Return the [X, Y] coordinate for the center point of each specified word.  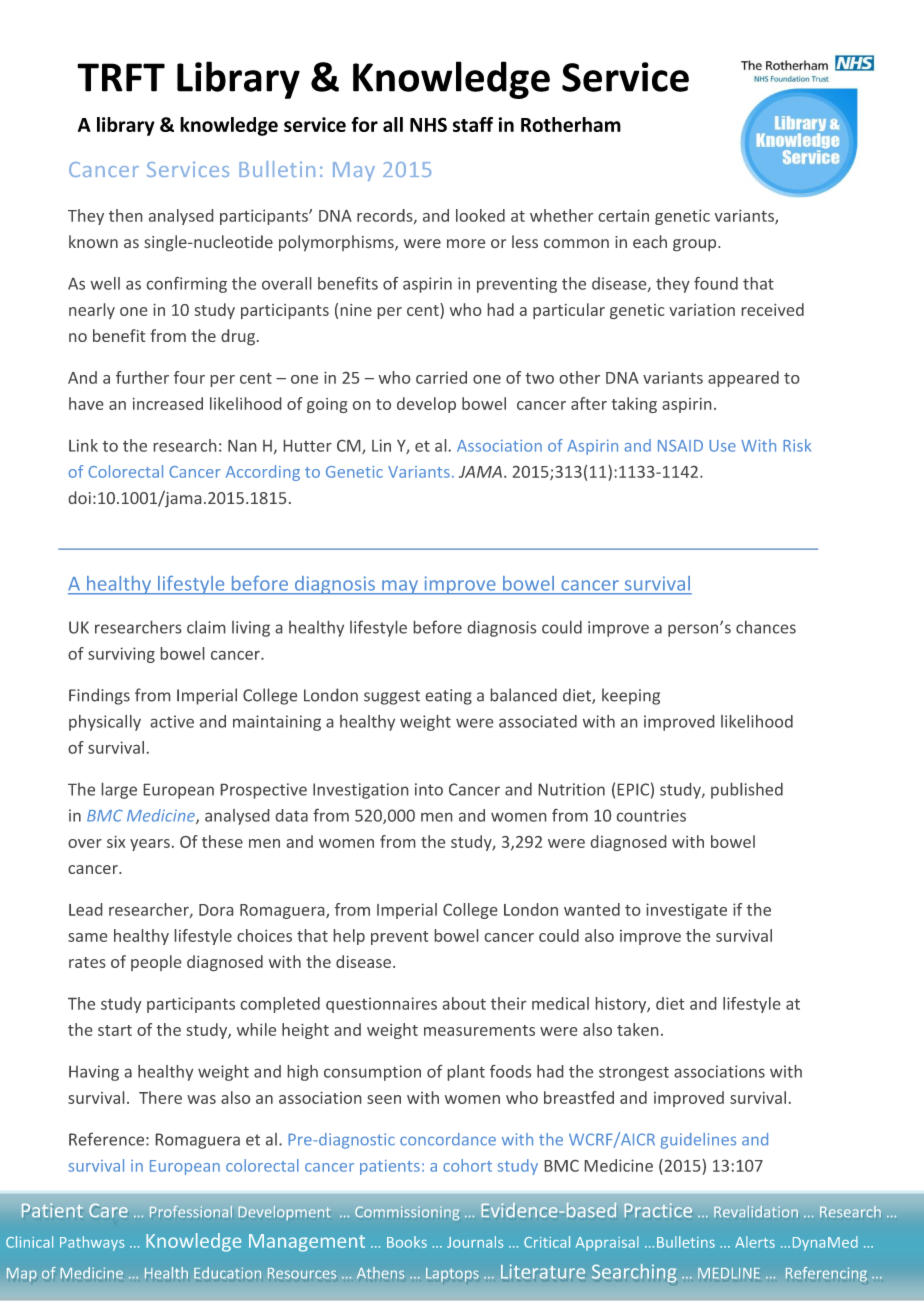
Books [407, 1242]
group [696, 245]
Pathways [92, 1243]
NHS [428, 124]
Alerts [755, 1242]
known [93, 241]
